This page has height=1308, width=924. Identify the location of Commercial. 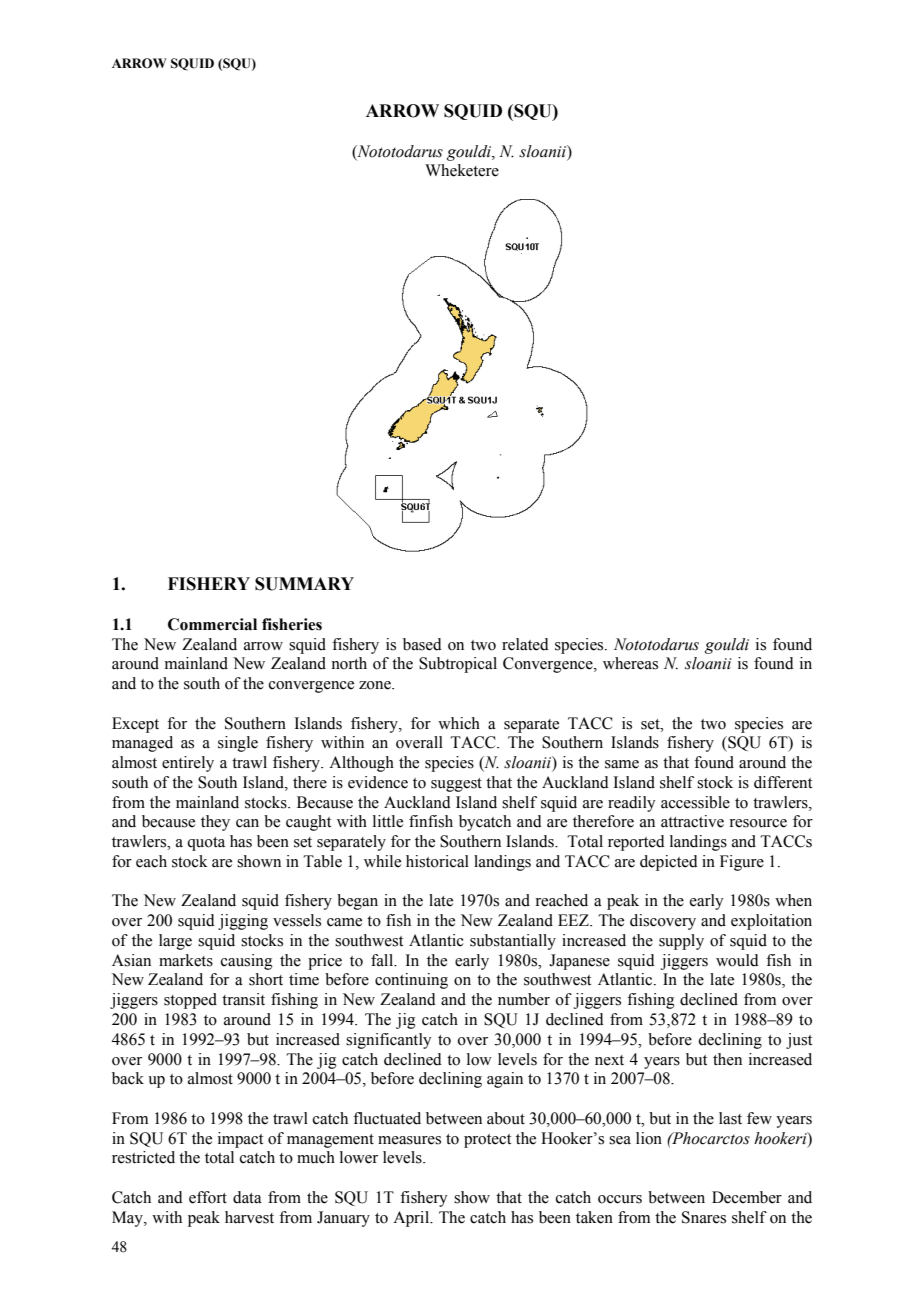
(212, 624).
